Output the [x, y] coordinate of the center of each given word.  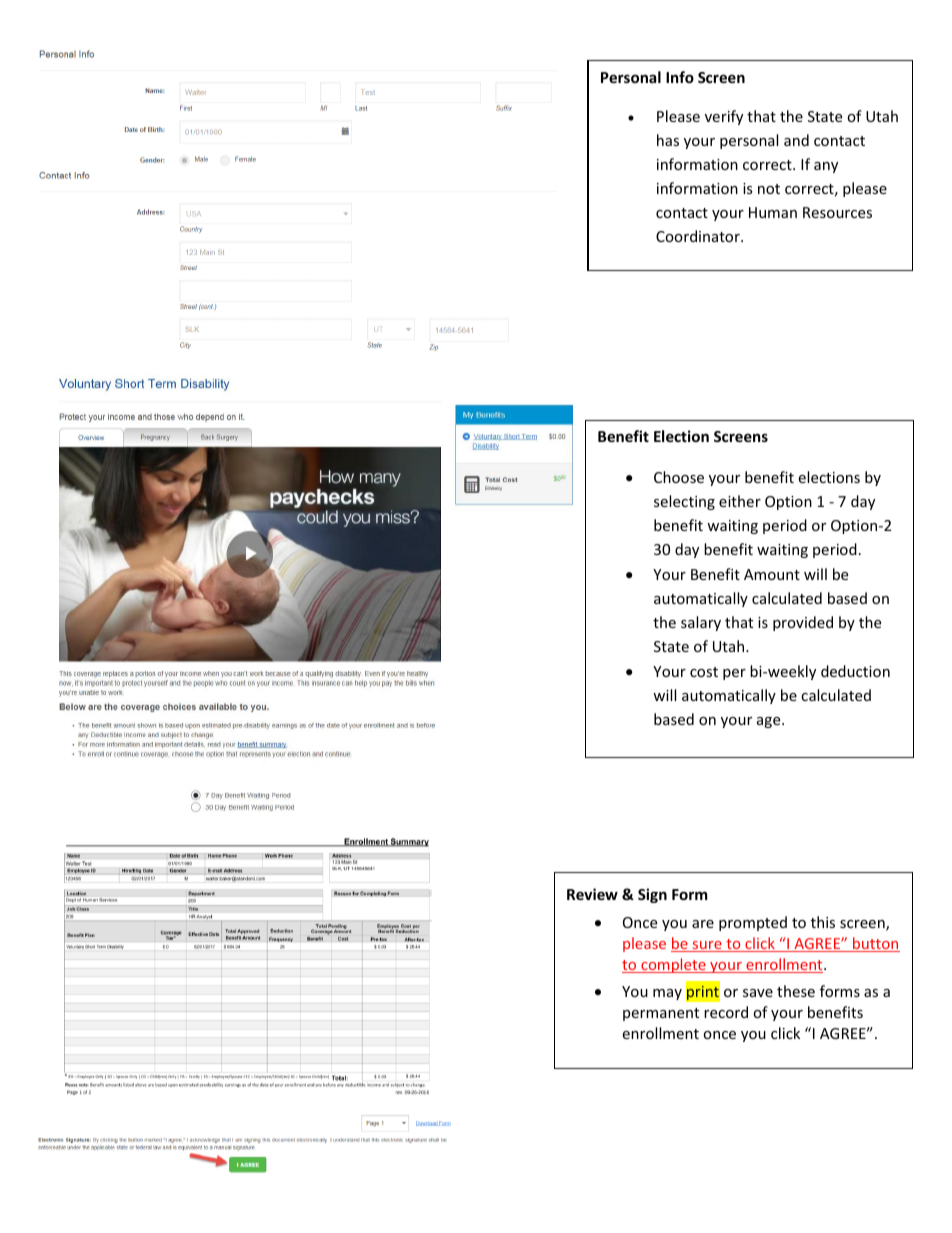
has [668, 140]
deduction [855, 671]
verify [724, 117]
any [826, 167]
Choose [679, 477]
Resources [837, 212]
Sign [652, 895]
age [770, 722]
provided [803, 623]
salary [701, 623]
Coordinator [699, 236]
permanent [661, 1014]
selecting [684, 502]
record [726, 1012]
